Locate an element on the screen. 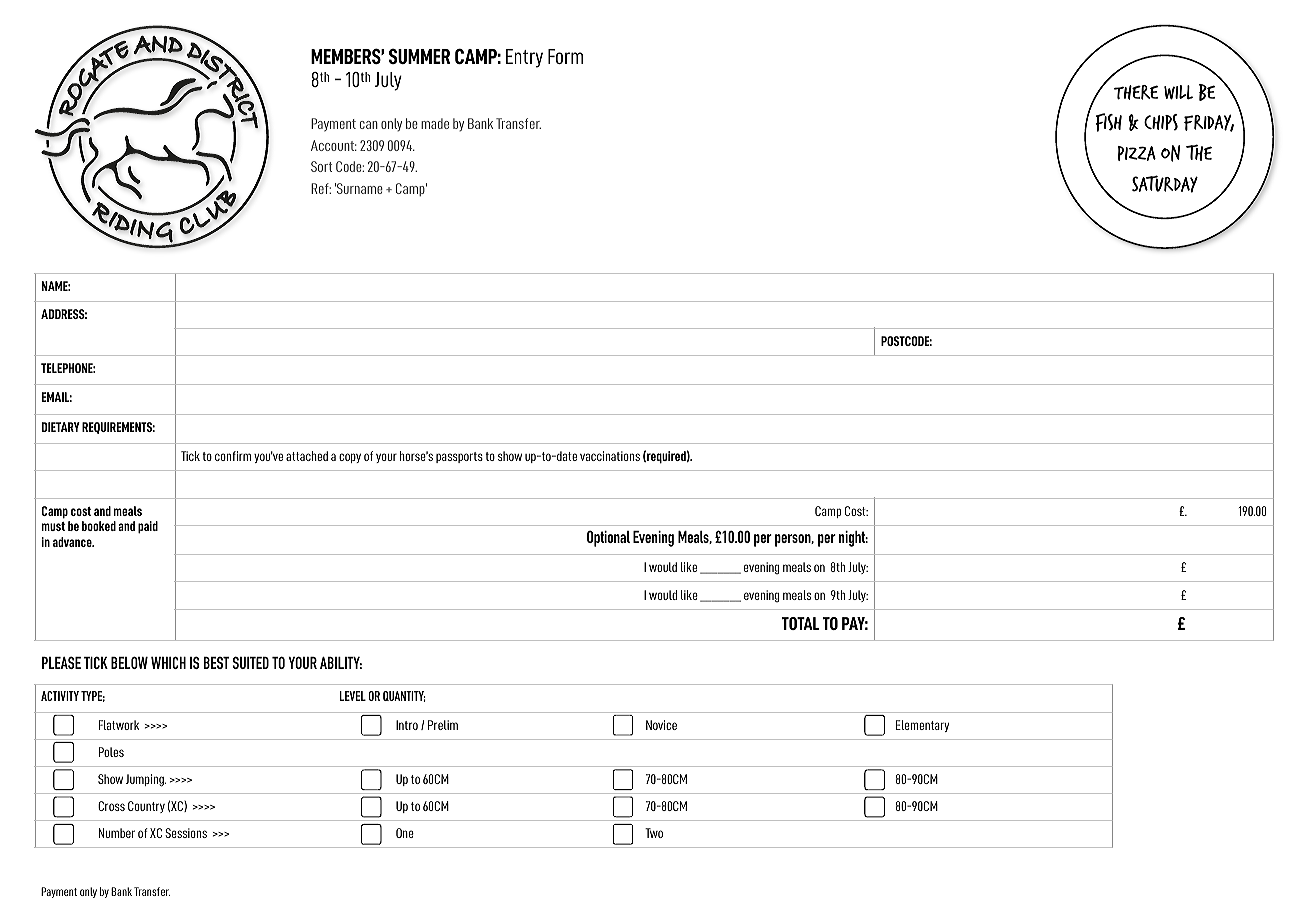 This screenshot has width=1308, height=924. Novice is located at coordinates (661, 725).
